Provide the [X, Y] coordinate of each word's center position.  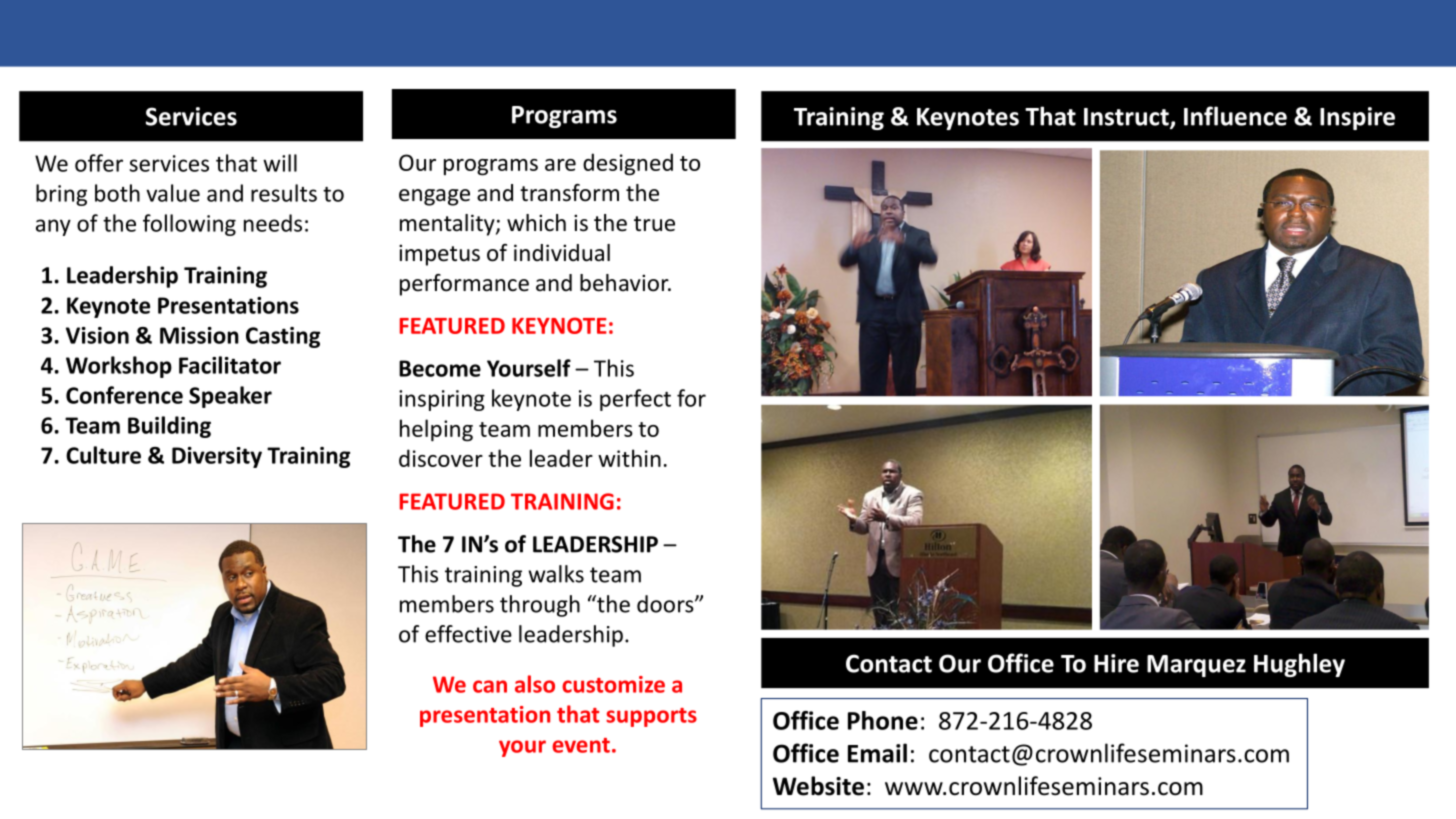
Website [818, 786]
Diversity [217, 457]
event [581, 745]
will [280, 163]
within [629, 458]
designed [628, 164]
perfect [635, 400]
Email [877, 753]
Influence [1235, 116]
